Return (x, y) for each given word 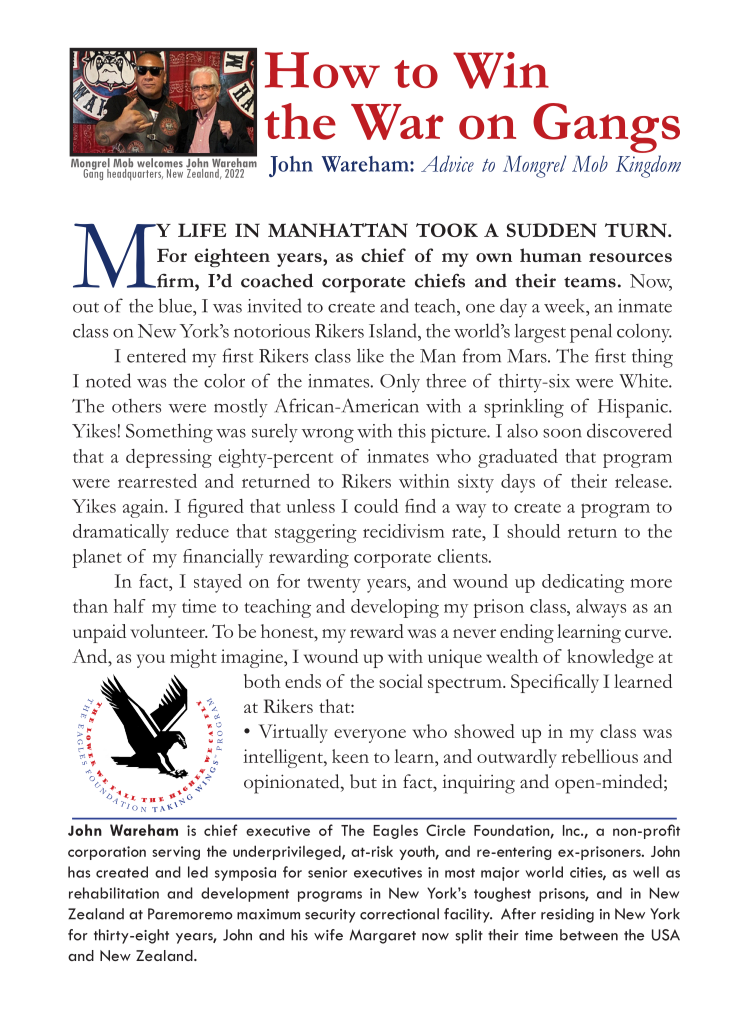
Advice (447, 163)
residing (567, 915)
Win (501, 70)
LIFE (202, 230)
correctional (399, 914)
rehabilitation (114, 893)
